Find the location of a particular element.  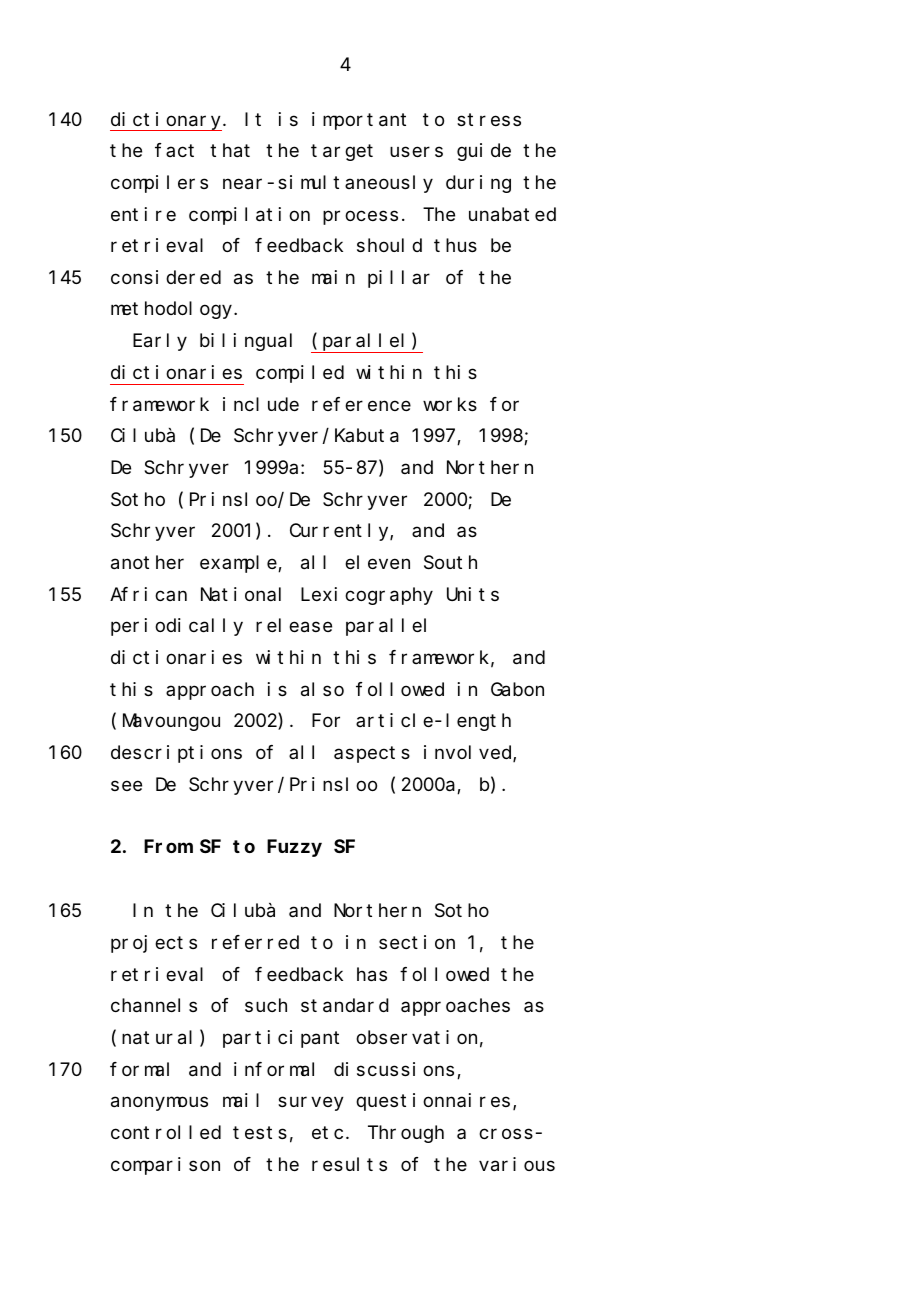

main is located at coordinates (333, 277).
